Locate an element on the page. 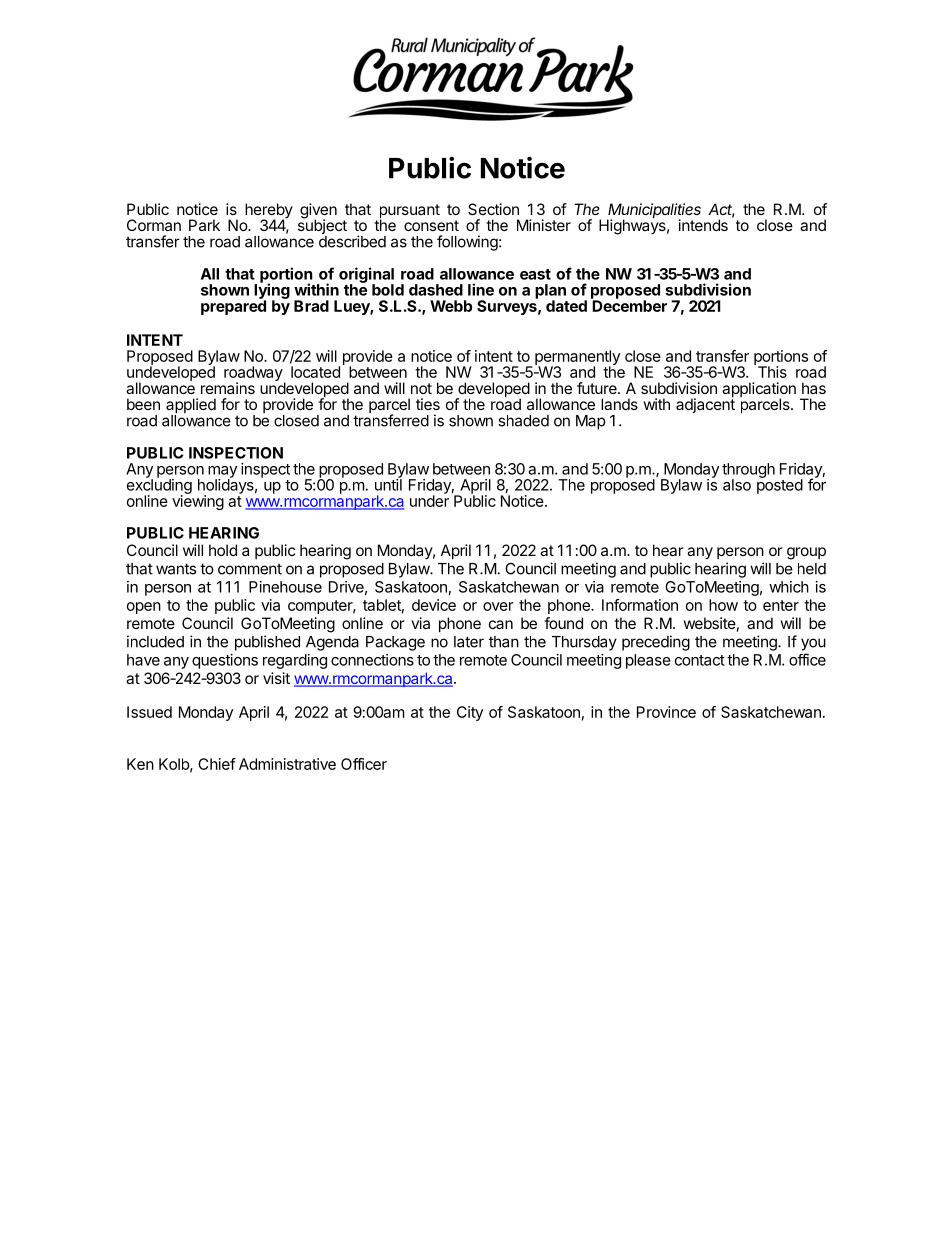  City is located at coordinates (470, 713).
